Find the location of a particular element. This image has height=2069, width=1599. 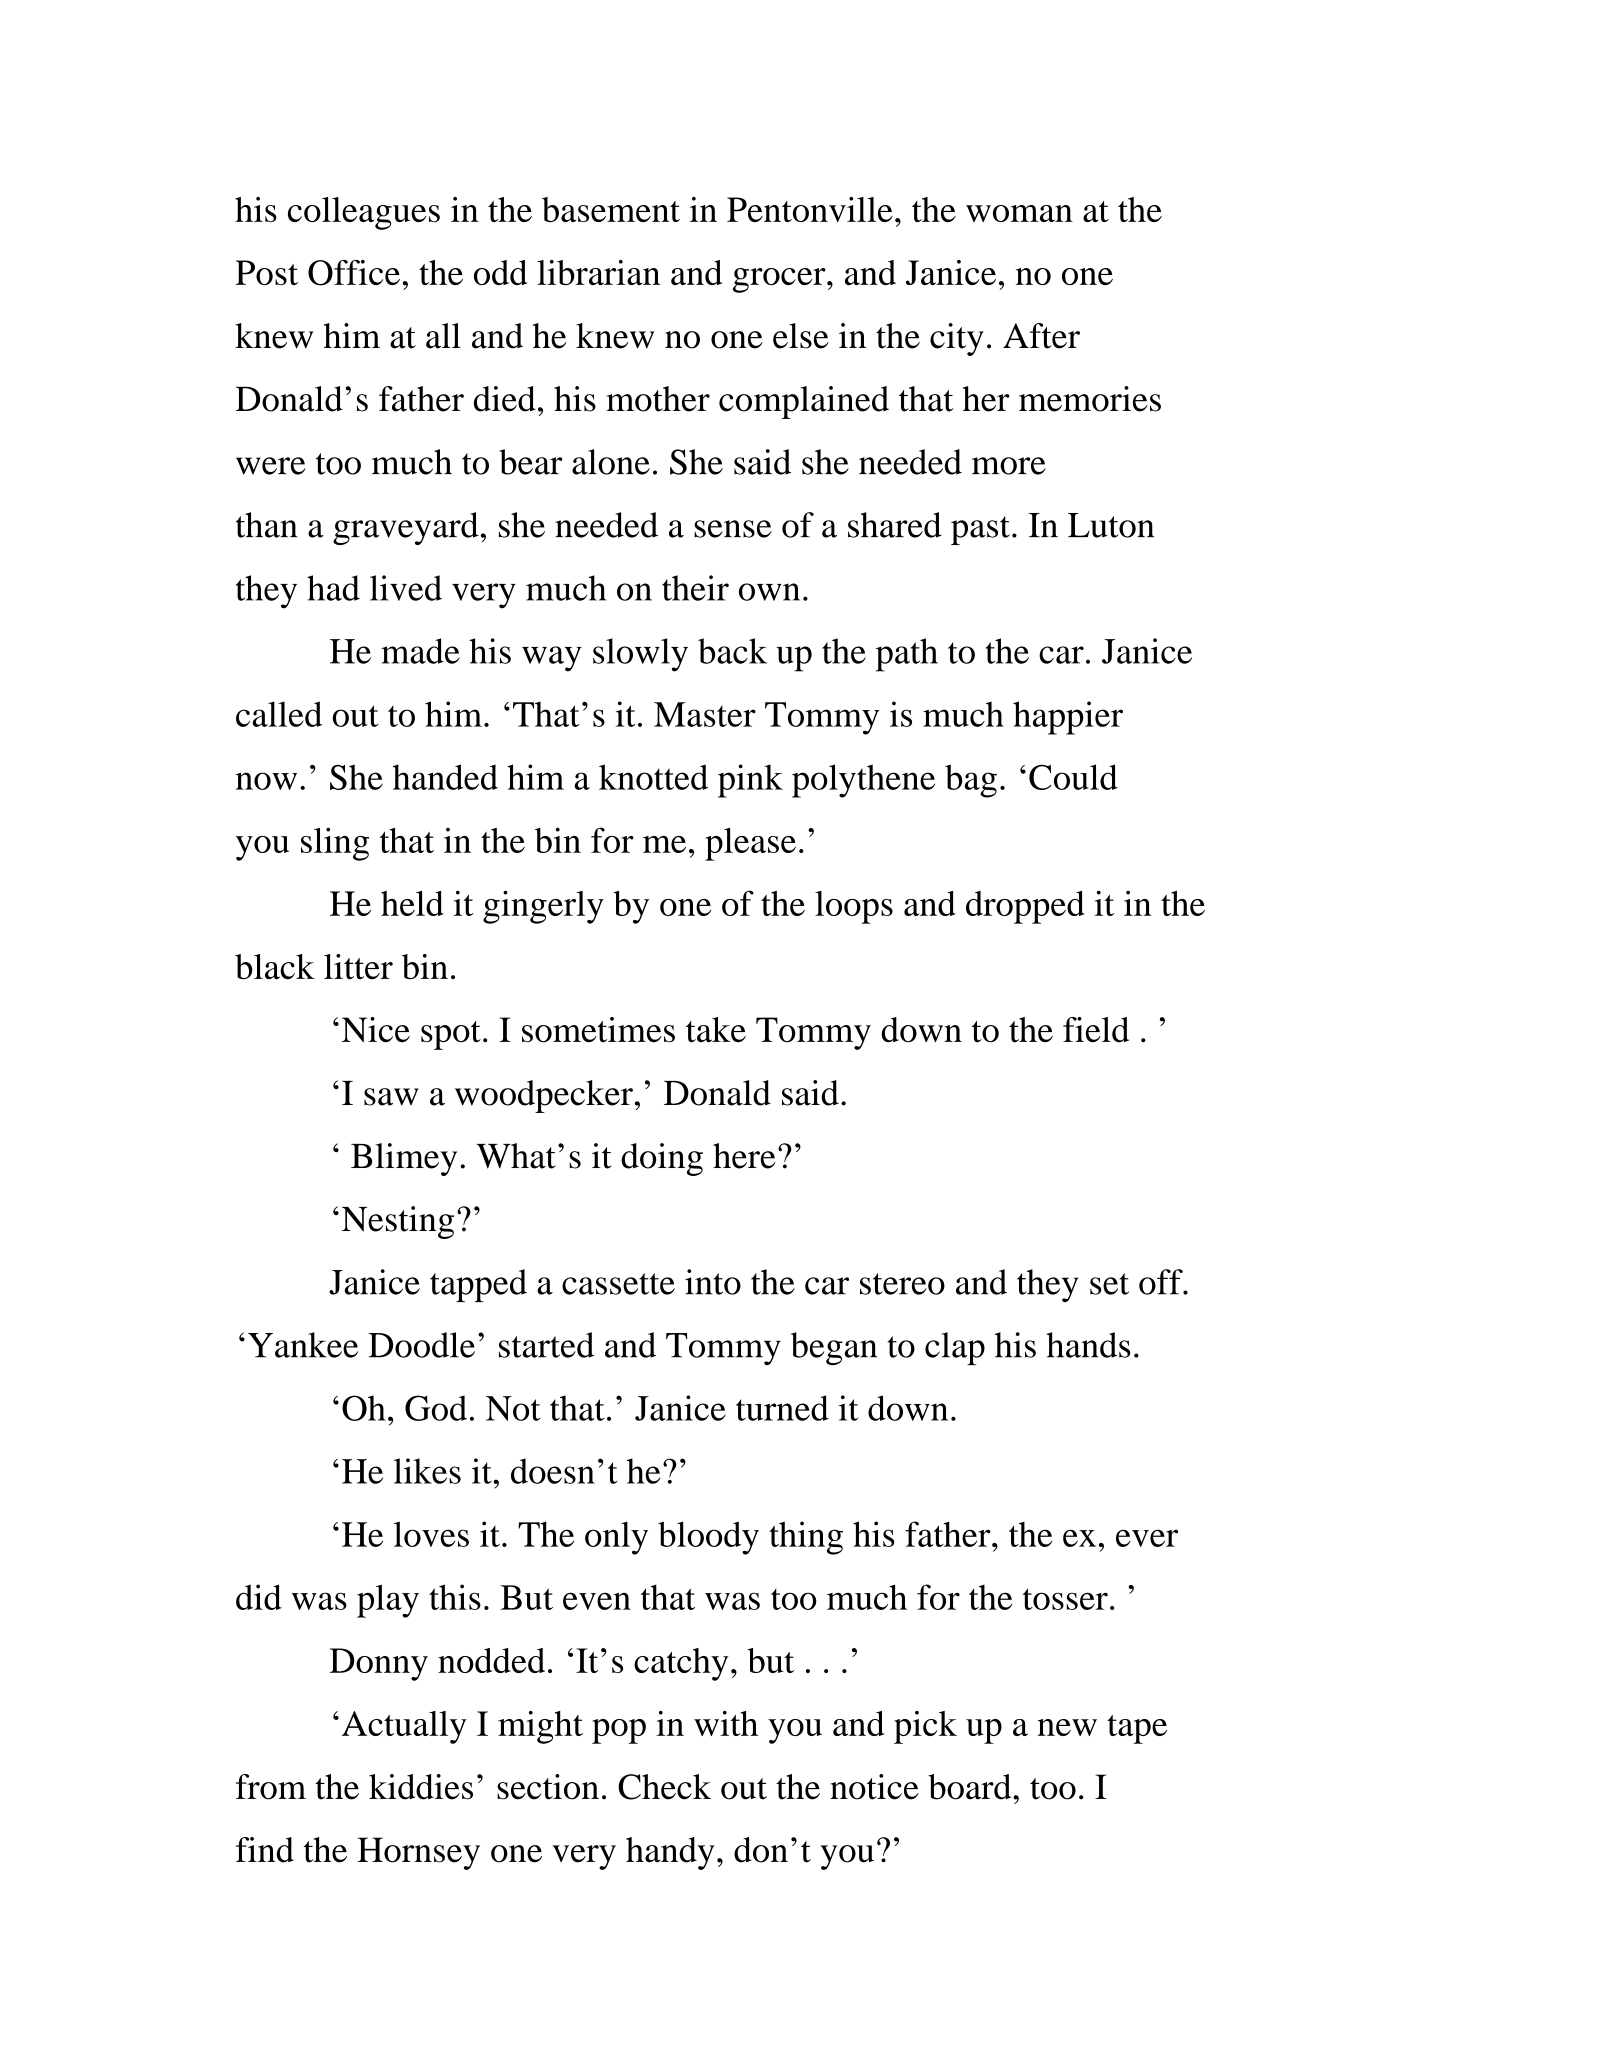

grocer is located at coordinates (780, 280).
